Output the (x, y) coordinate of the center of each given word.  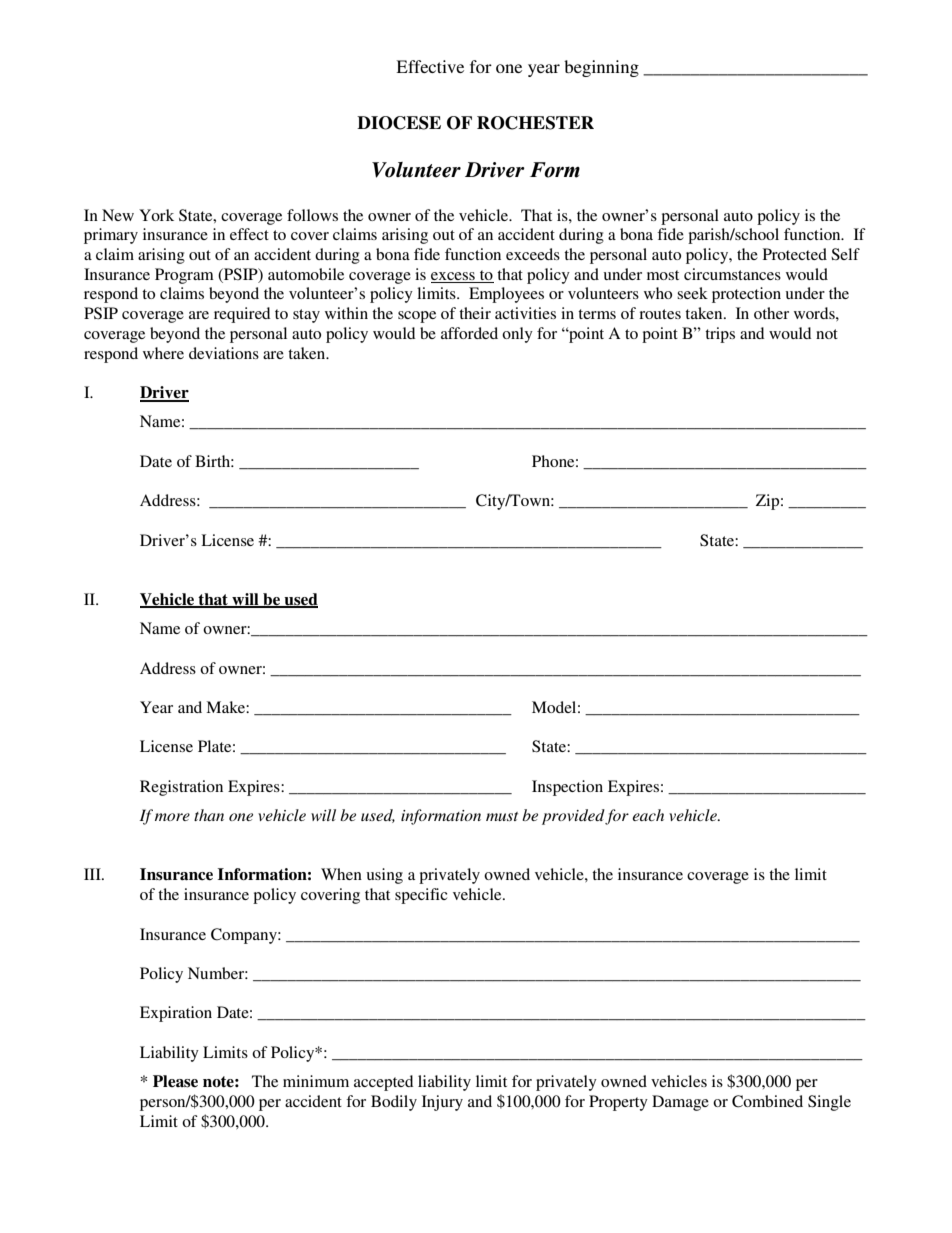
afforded (469, 333)
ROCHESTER (535, 123)
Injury (442, 1103)
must (502, 816)
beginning (601, 68)
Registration (181, 788)
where (163, 353)
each (648, 815)
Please (175, 1081)
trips (720, 335)
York (156, 215)
